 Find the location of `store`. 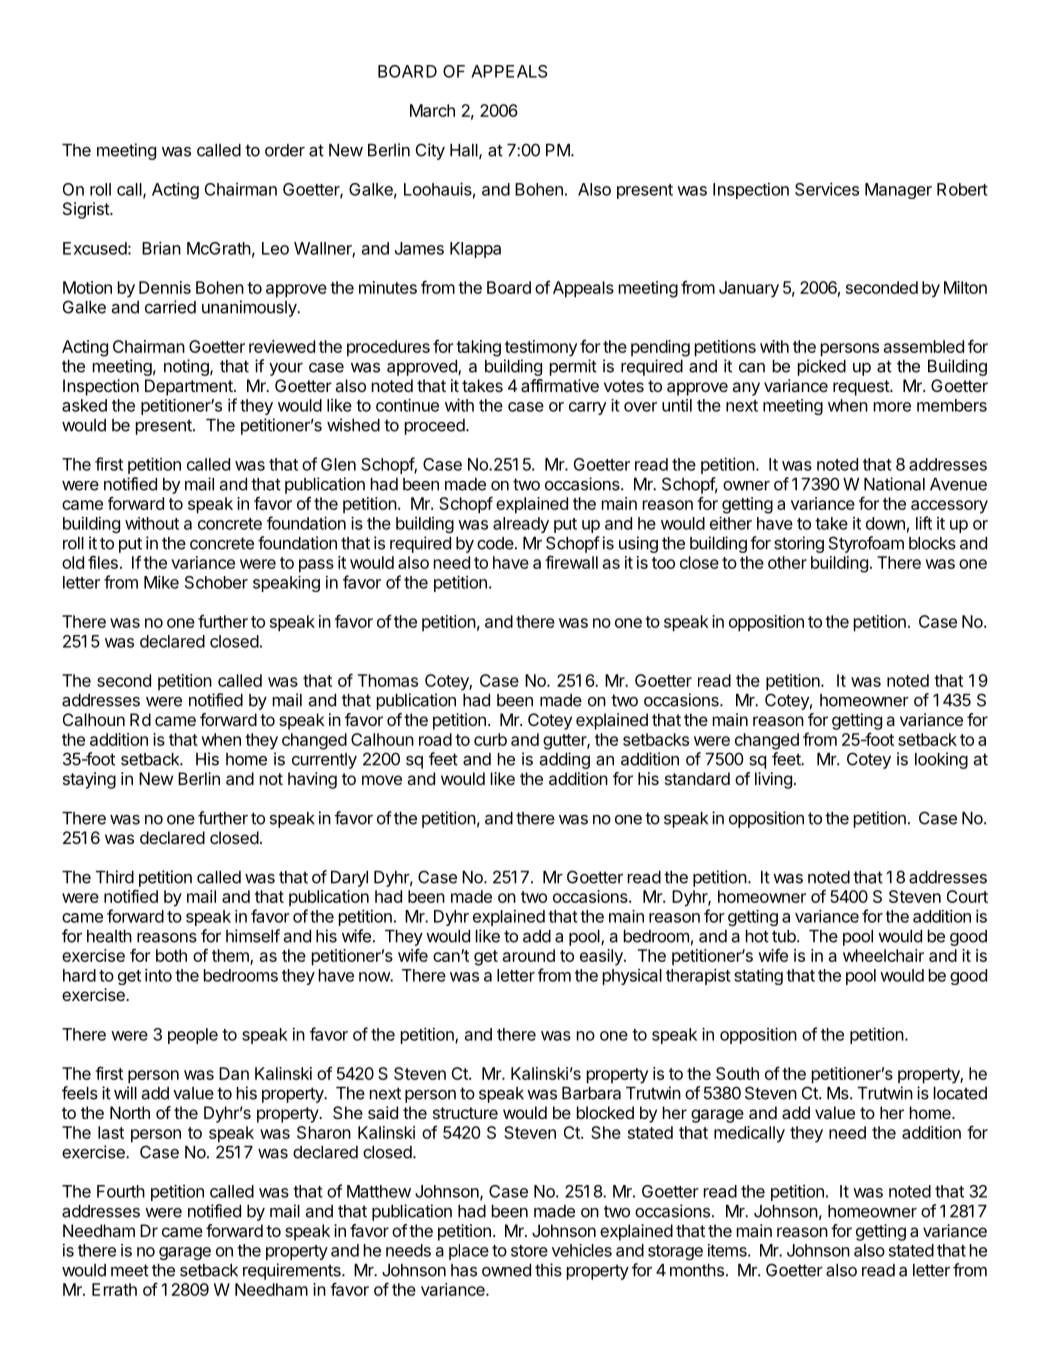

store is located at coordinates (529, 1251).
